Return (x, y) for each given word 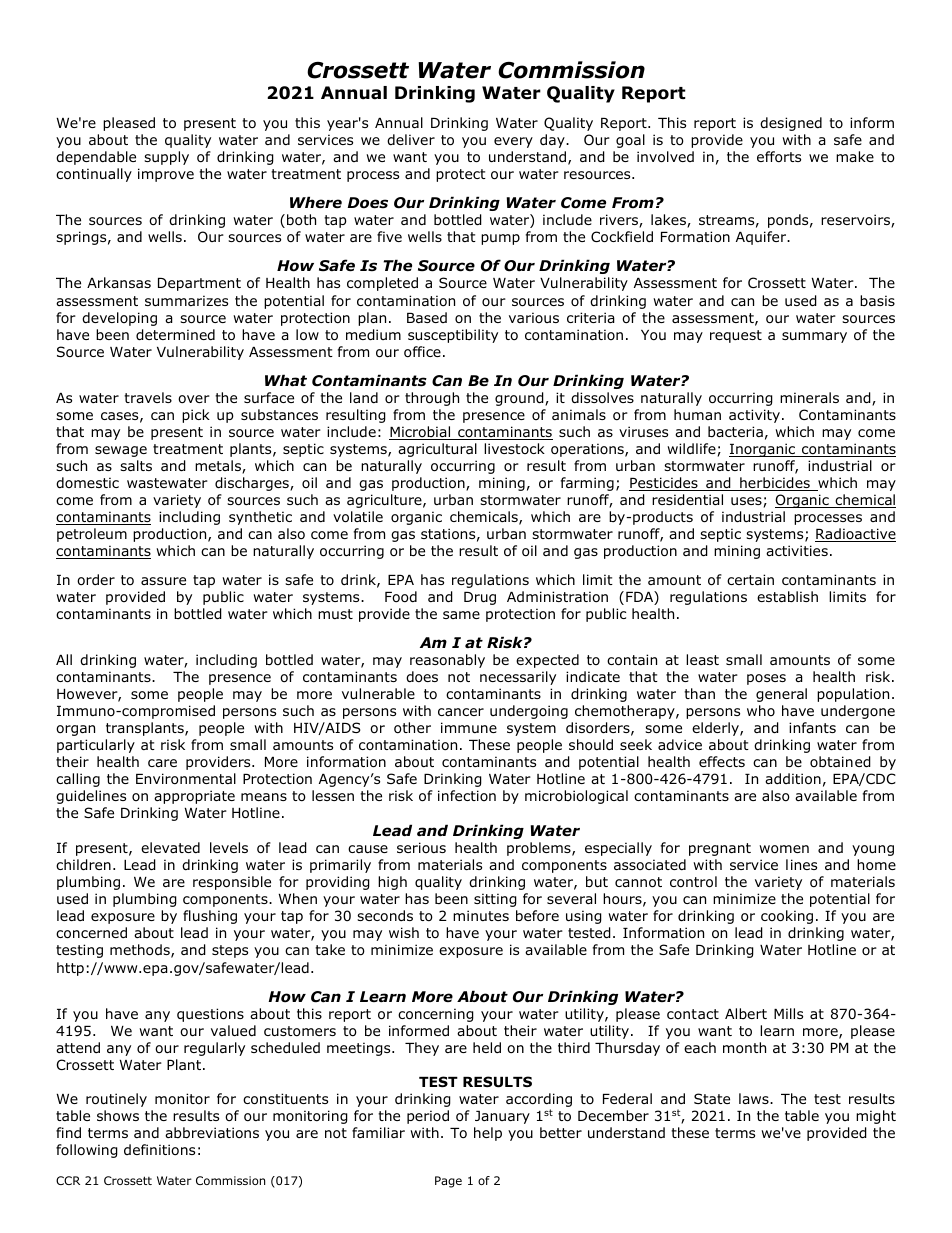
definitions (159, 1150)
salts (136, 465)
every (513, 142)
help (488, 1134)
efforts (779, 157)
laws (755, 1098)
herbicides (775, 484)
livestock (514, 448)
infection (467, 795)
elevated (170, 847)
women (784, 849)
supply (166, 158)
